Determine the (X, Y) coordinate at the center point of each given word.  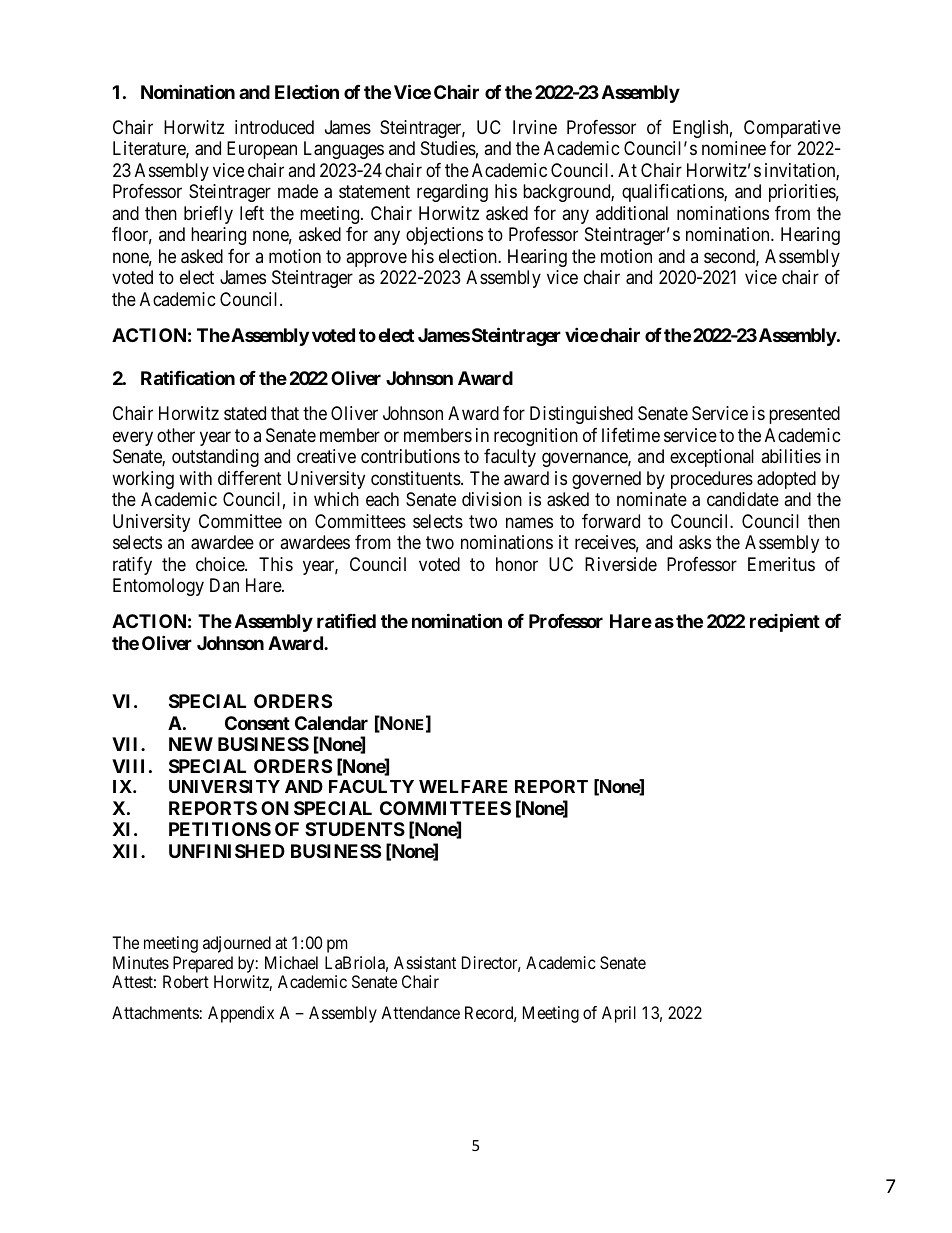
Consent (257, 723)
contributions (410, 456)
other (176, 435)
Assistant (425, 962)
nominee (734, 148)
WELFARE (463, 786)
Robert (186, 981)
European (262, 150)
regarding (452, 193)
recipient (785, 622)
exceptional (712, 458)
